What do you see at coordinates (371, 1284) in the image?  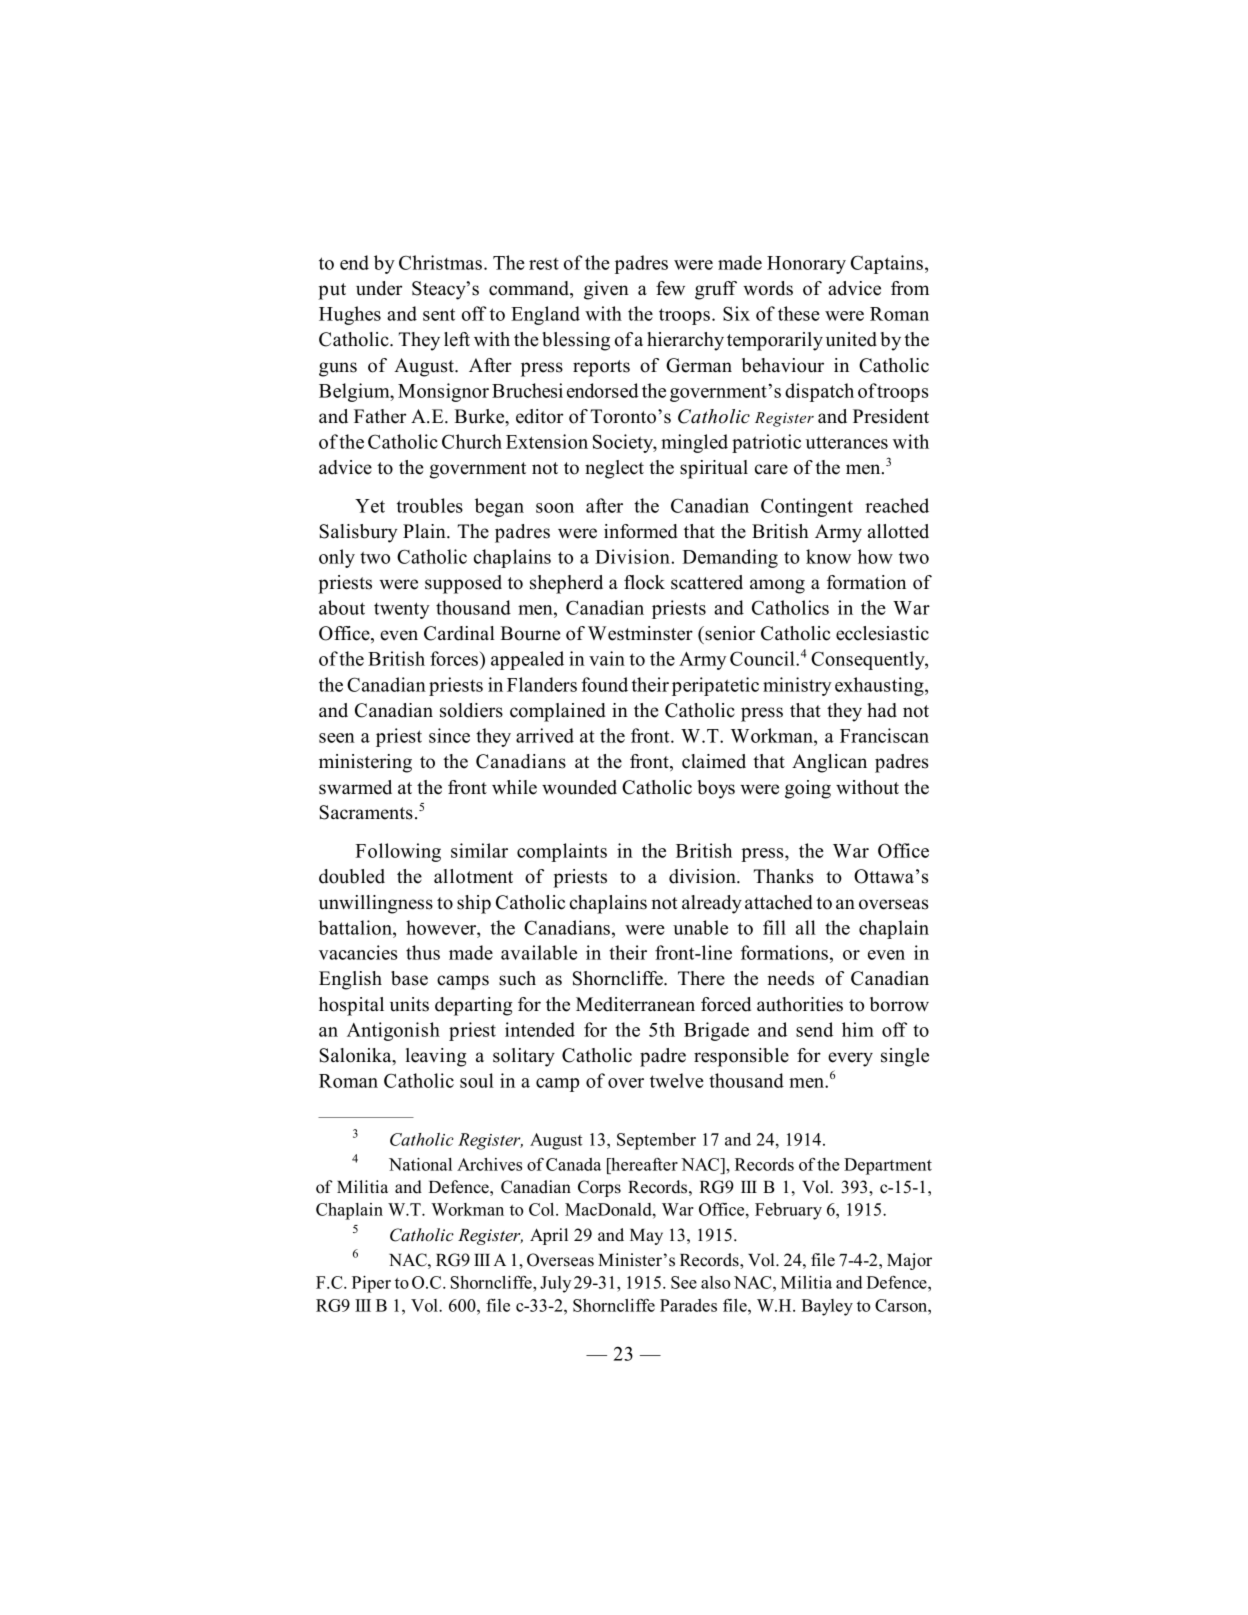 I see `Piper` at bounding box center [371, 1284].
